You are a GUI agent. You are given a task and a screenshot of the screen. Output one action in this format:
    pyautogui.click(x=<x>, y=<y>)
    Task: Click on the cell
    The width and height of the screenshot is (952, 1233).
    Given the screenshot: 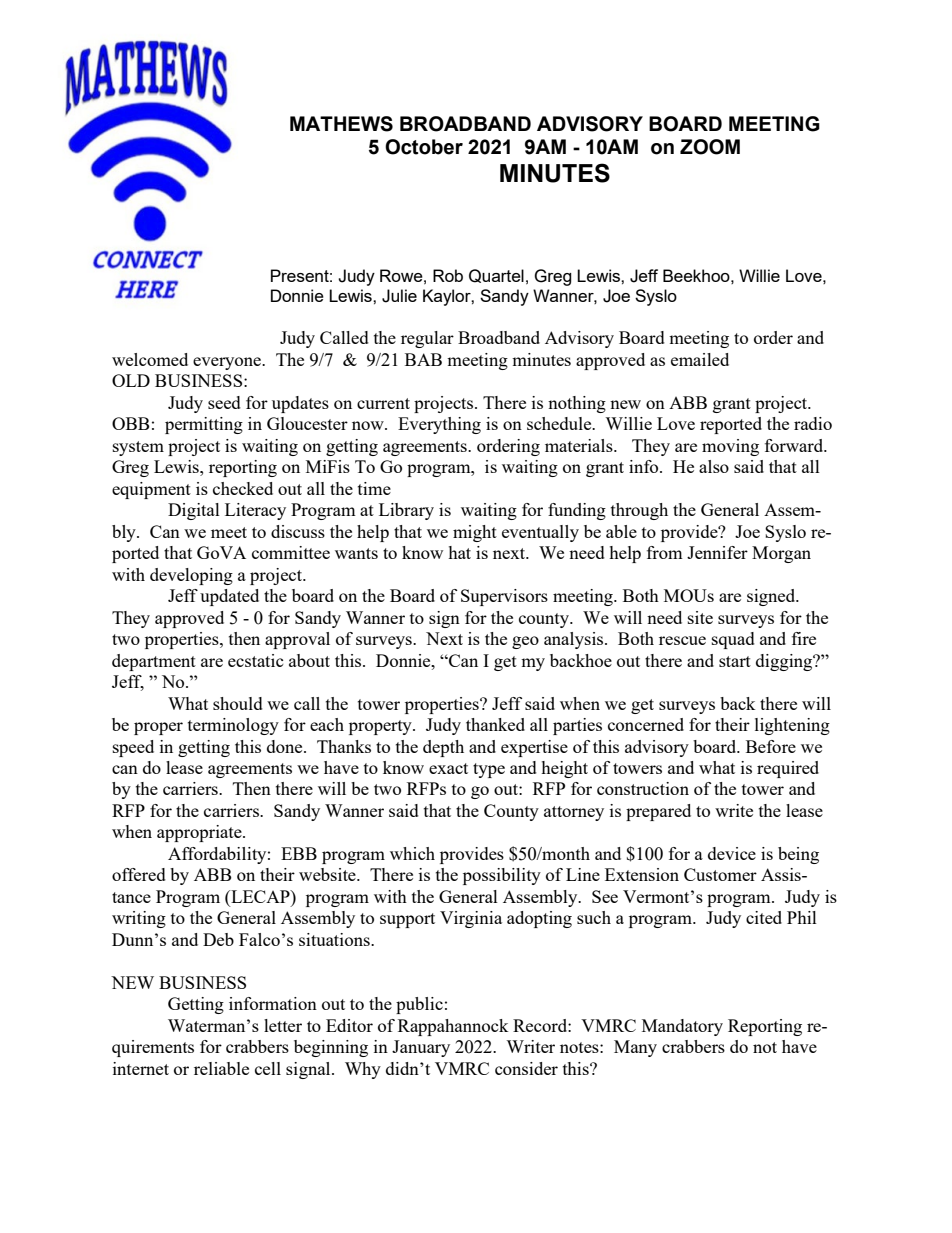 What is the action you would take?
    pyautogui.click(x=268, y=1068)
